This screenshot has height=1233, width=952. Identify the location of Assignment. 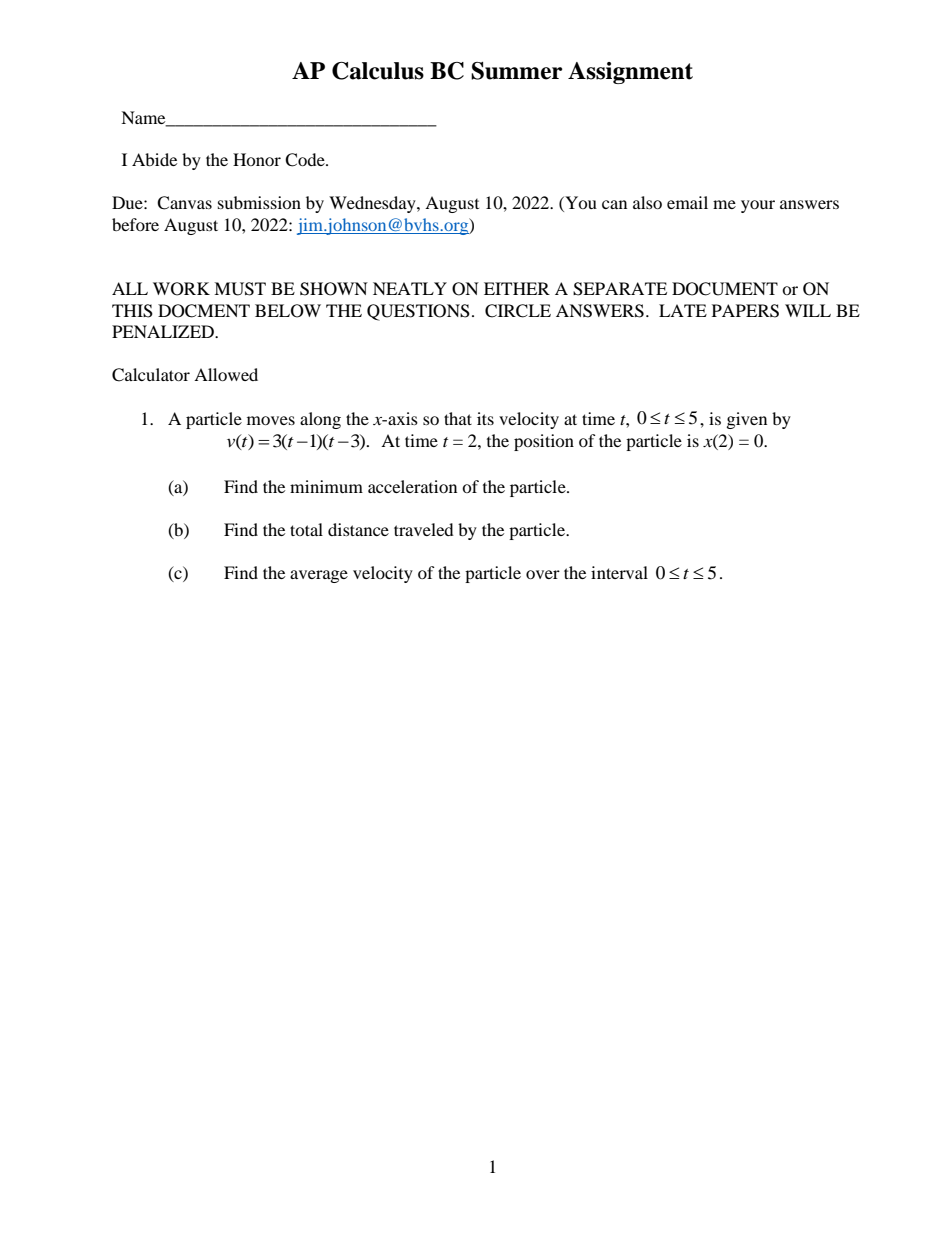
(630, 73).
